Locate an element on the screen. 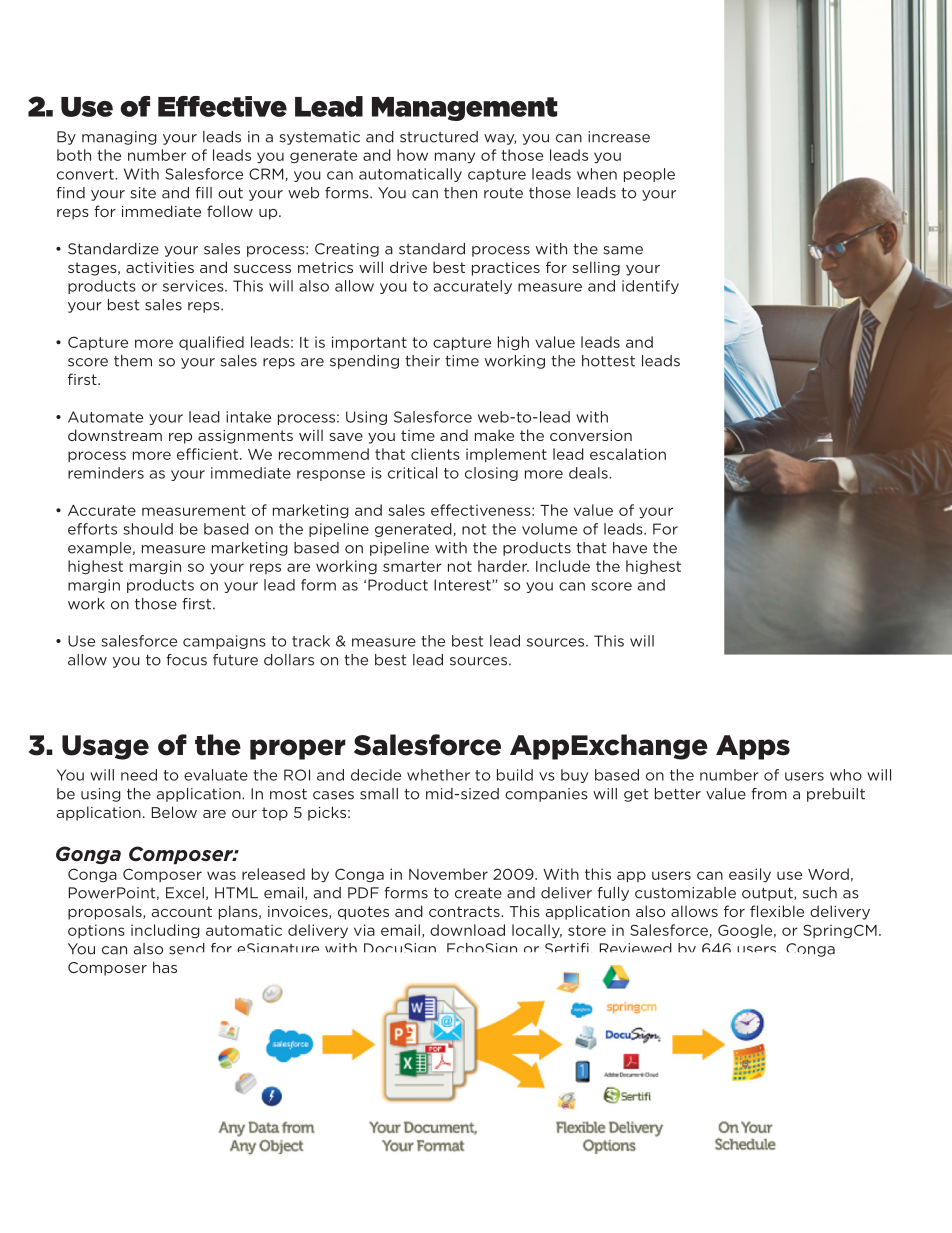 The width and height of the screenshot is (952, 1233). download is located at coordinates (467, 930).
